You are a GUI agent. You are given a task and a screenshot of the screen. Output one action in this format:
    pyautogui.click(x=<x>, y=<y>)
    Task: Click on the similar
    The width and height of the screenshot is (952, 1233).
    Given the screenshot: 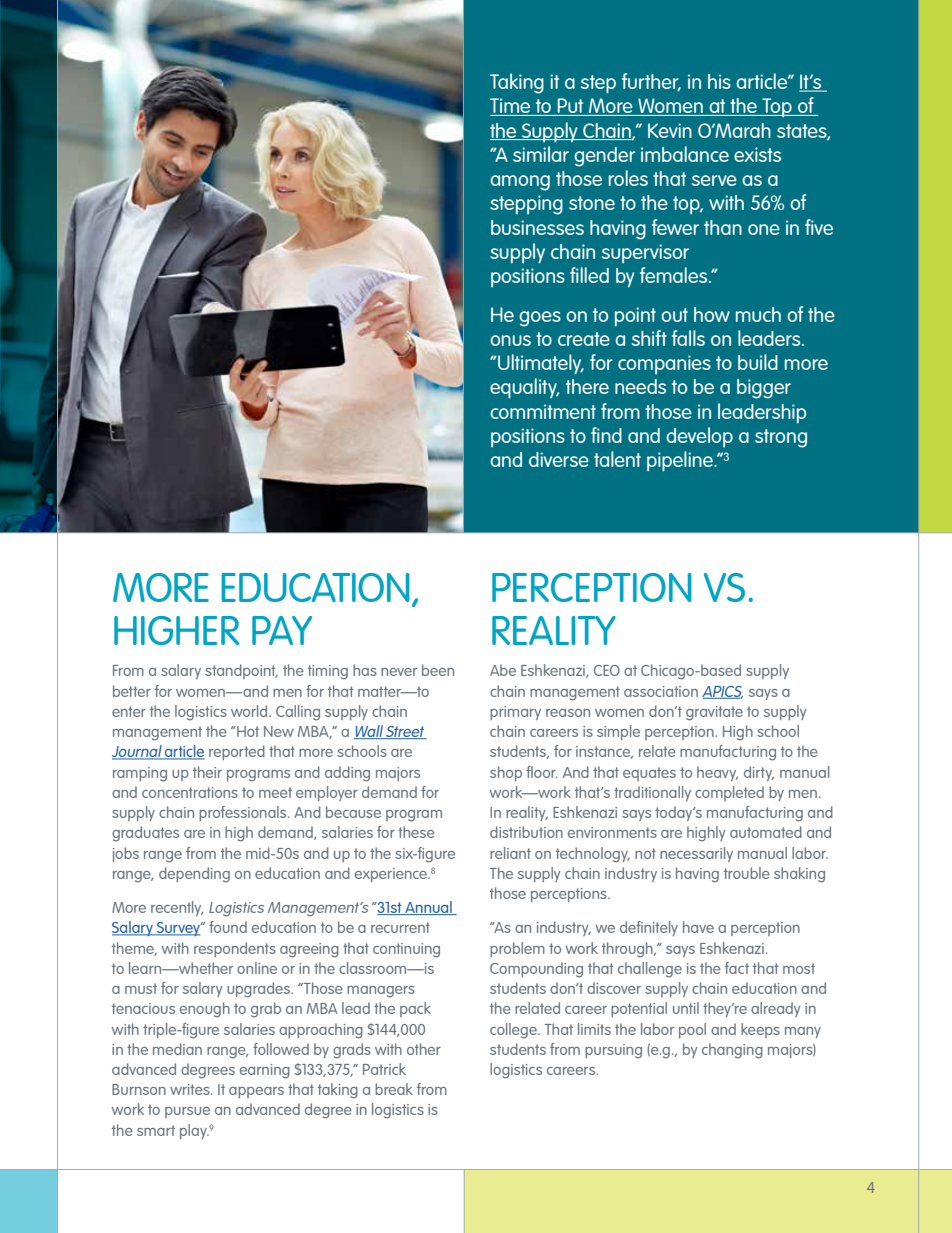 What is the action you would take?
    pyautogui.click(x=541, y=154)
